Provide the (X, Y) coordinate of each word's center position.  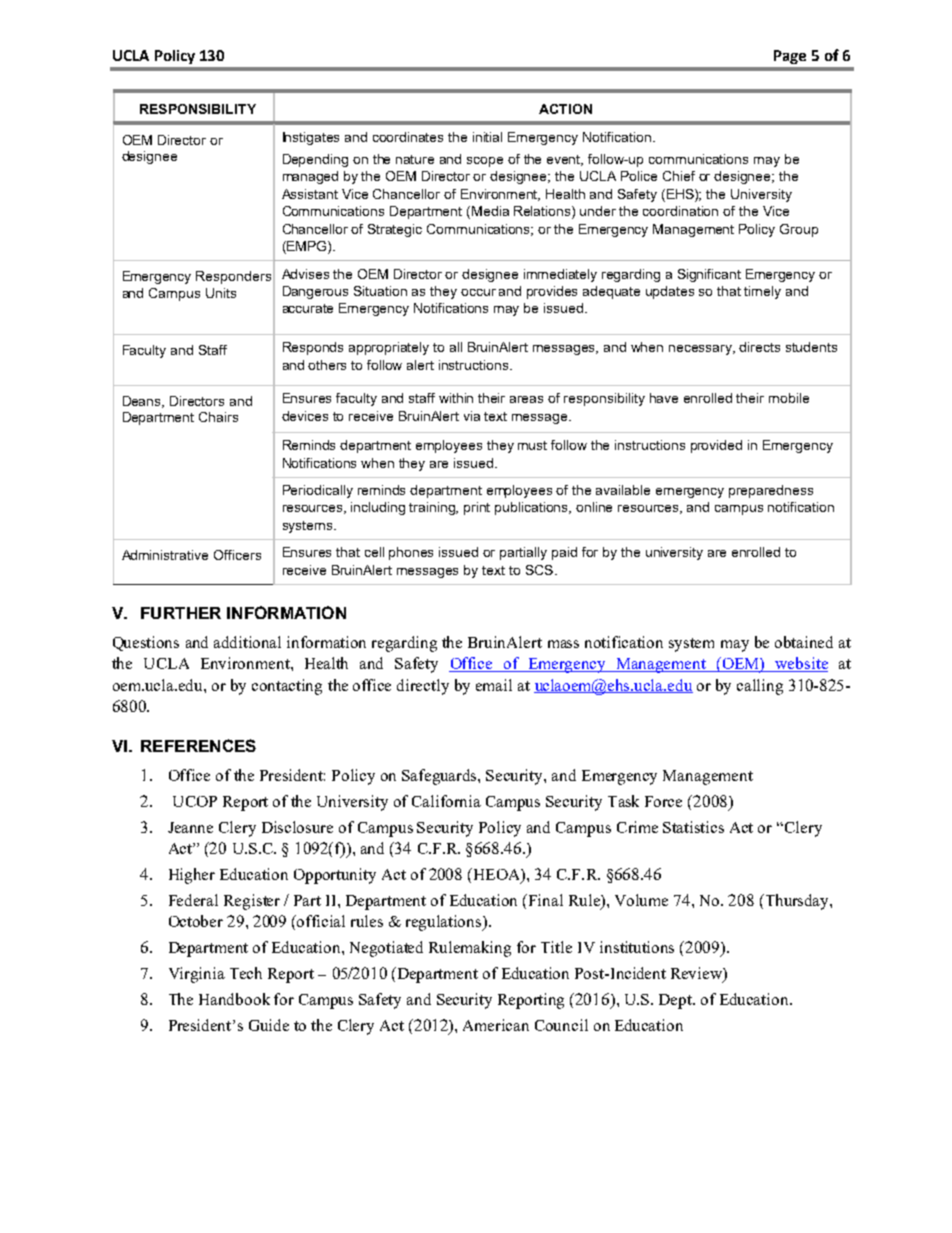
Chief (679, 176)
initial (487, 137)
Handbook (234, 999)
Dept (677, 1001)
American (496, 1025)
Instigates (311, 138)
